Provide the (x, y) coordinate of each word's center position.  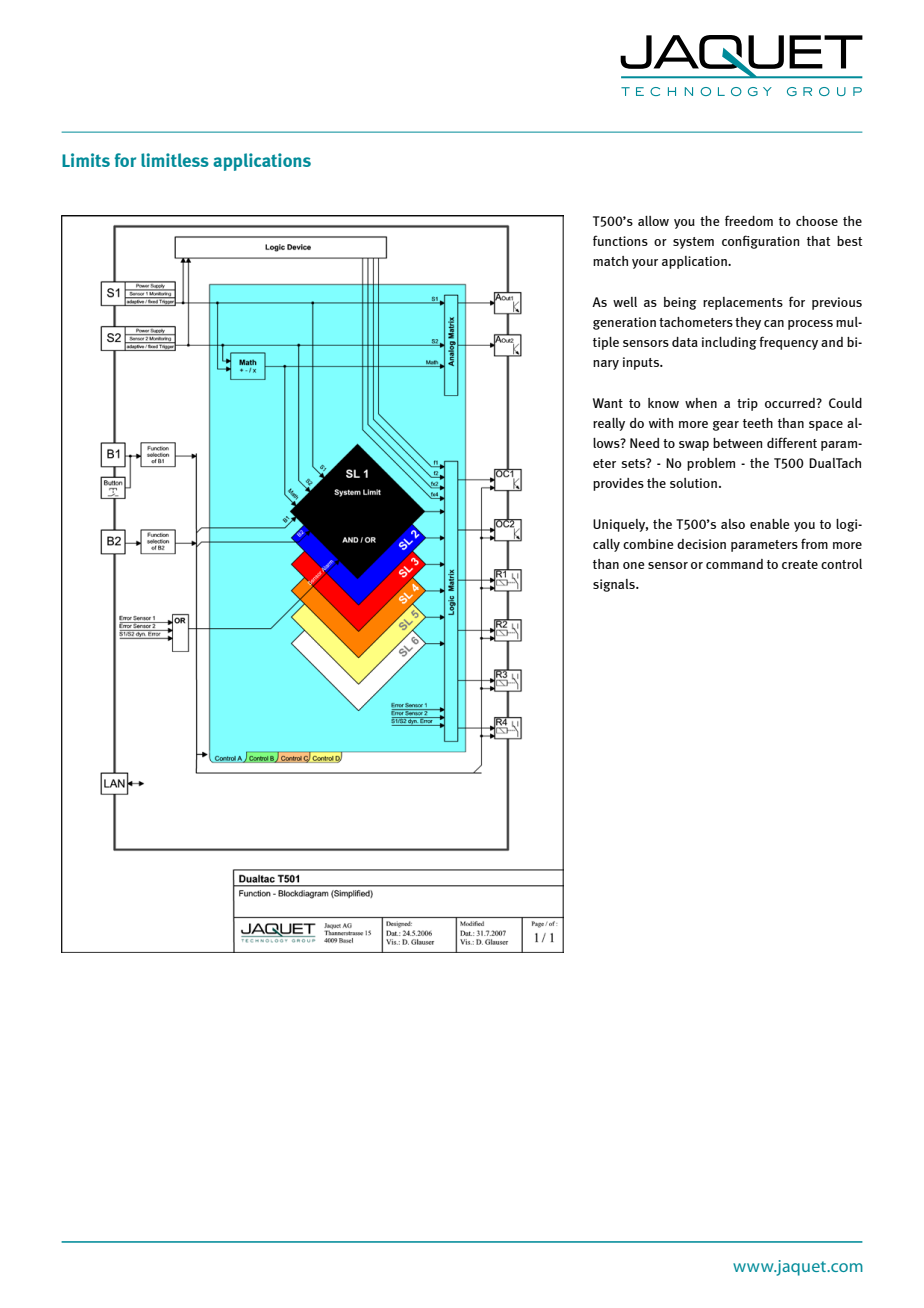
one (633, 565)
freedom (749, 220)
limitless (175, 160)
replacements (743, 303)
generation (624, 323)
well (625, 302)
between (737, 443)
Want (608, 403)
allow (653, 221)
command (734, 564)
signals (615, 585)
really (609, 424)
